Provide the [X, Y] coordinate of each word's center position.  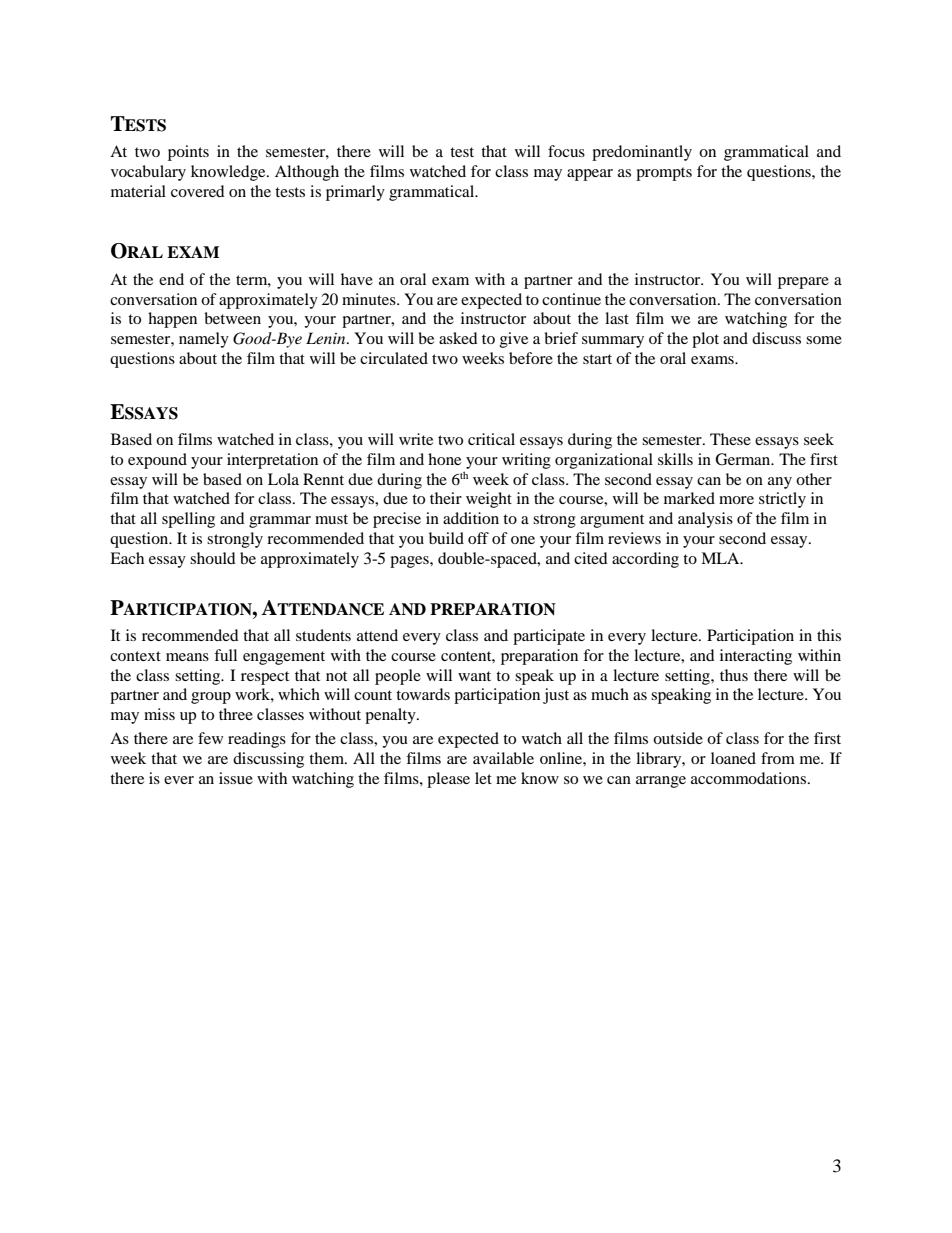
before [531, 358]
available [503, 758]
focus [566, 151]
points [188, 153]
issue [236, 778]
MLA [721, 558]
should [213, 558]
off [478, 538]
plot [705, 340]
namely [204, 340]
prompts [664, 174]
